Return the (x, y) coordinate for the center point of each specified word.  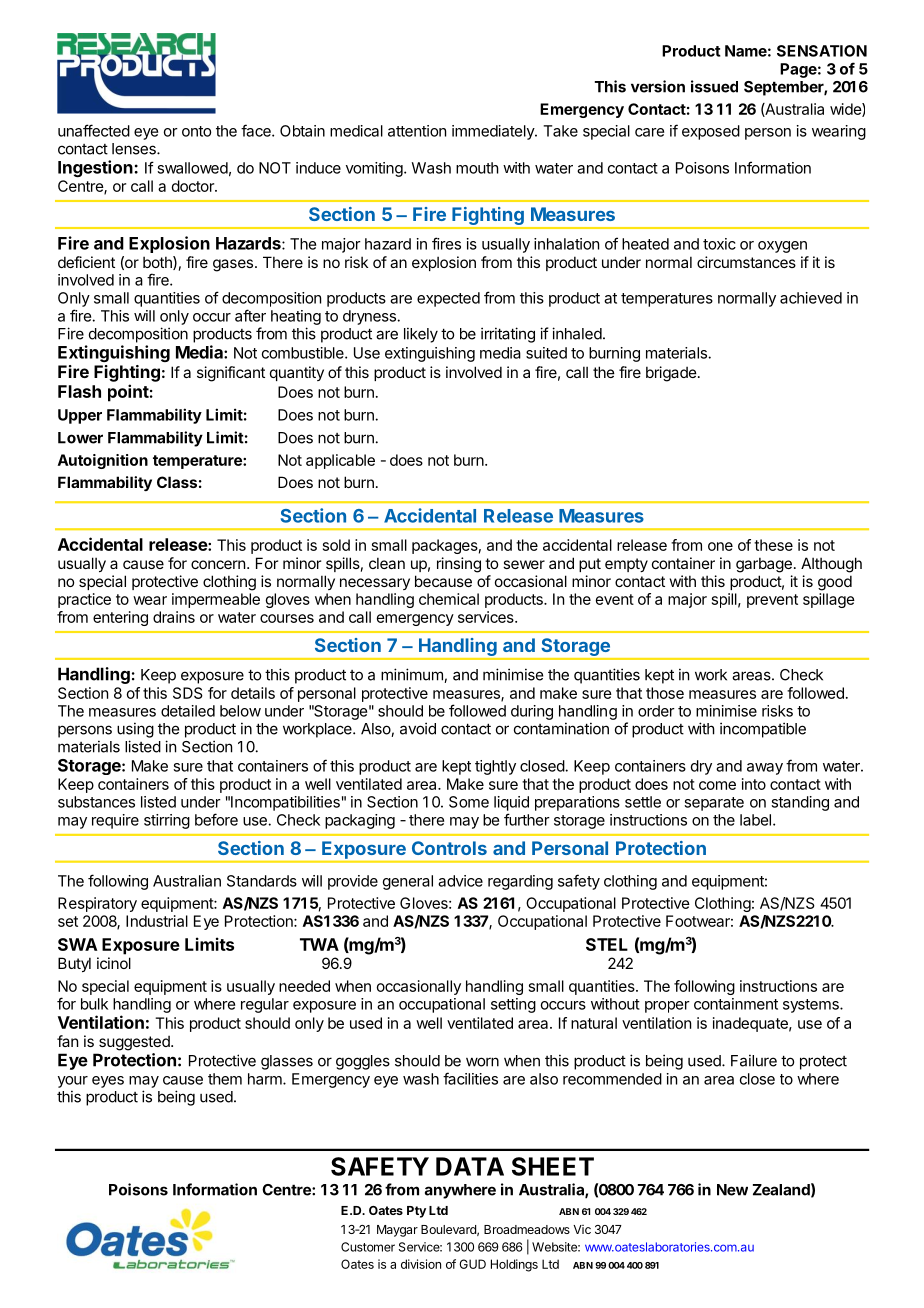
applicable (340, 461)
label (755, 820)
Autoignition (103, 461)
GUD (472, 1264)
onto (196, 131)
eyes (108, 1082)
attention (417, 131)
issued (714, 86)
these (773, 545)
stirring (167, 821)
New (732, 1190)
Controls (449, 848)
